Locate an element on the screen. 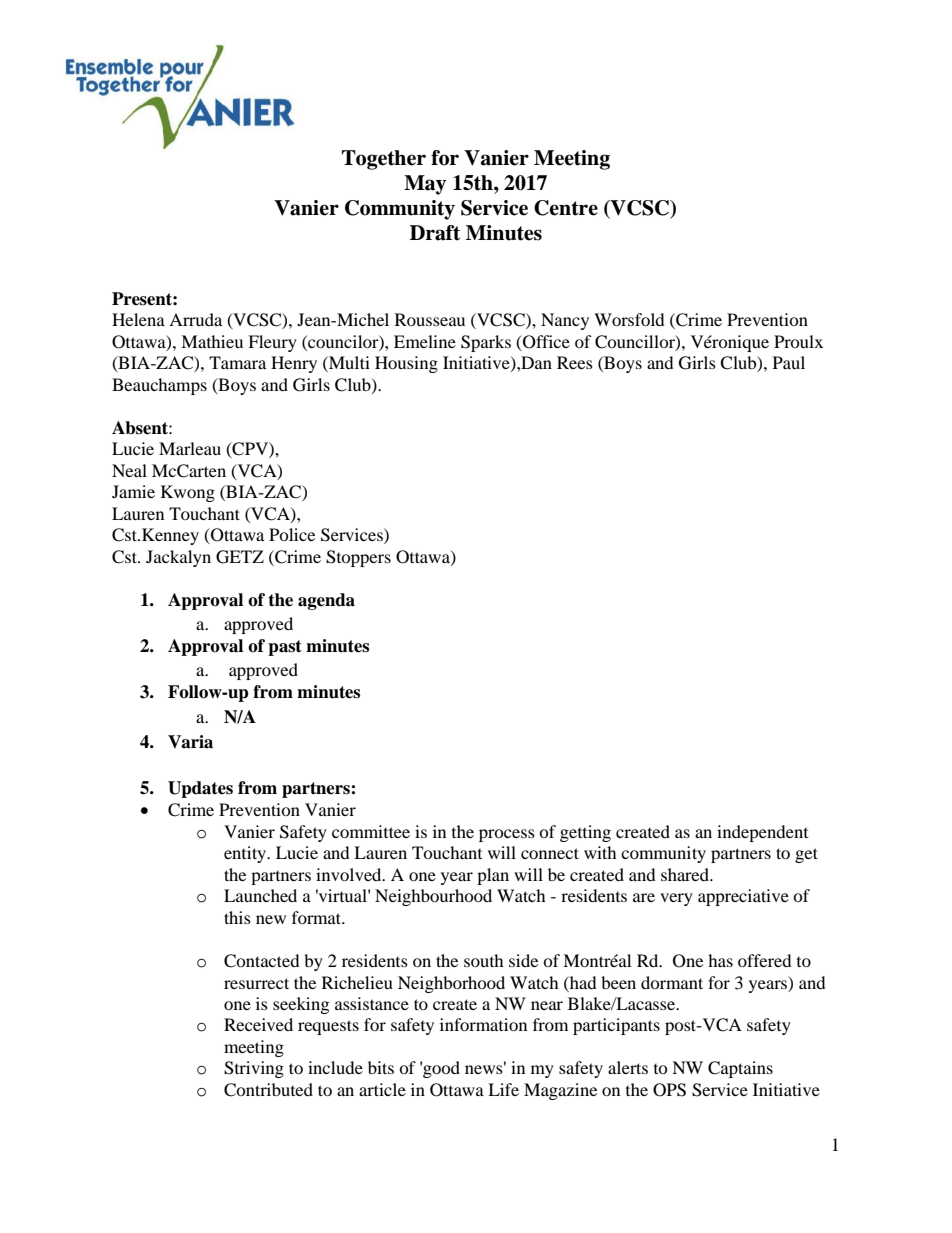  Paul is located at coordinates (789, 362).
